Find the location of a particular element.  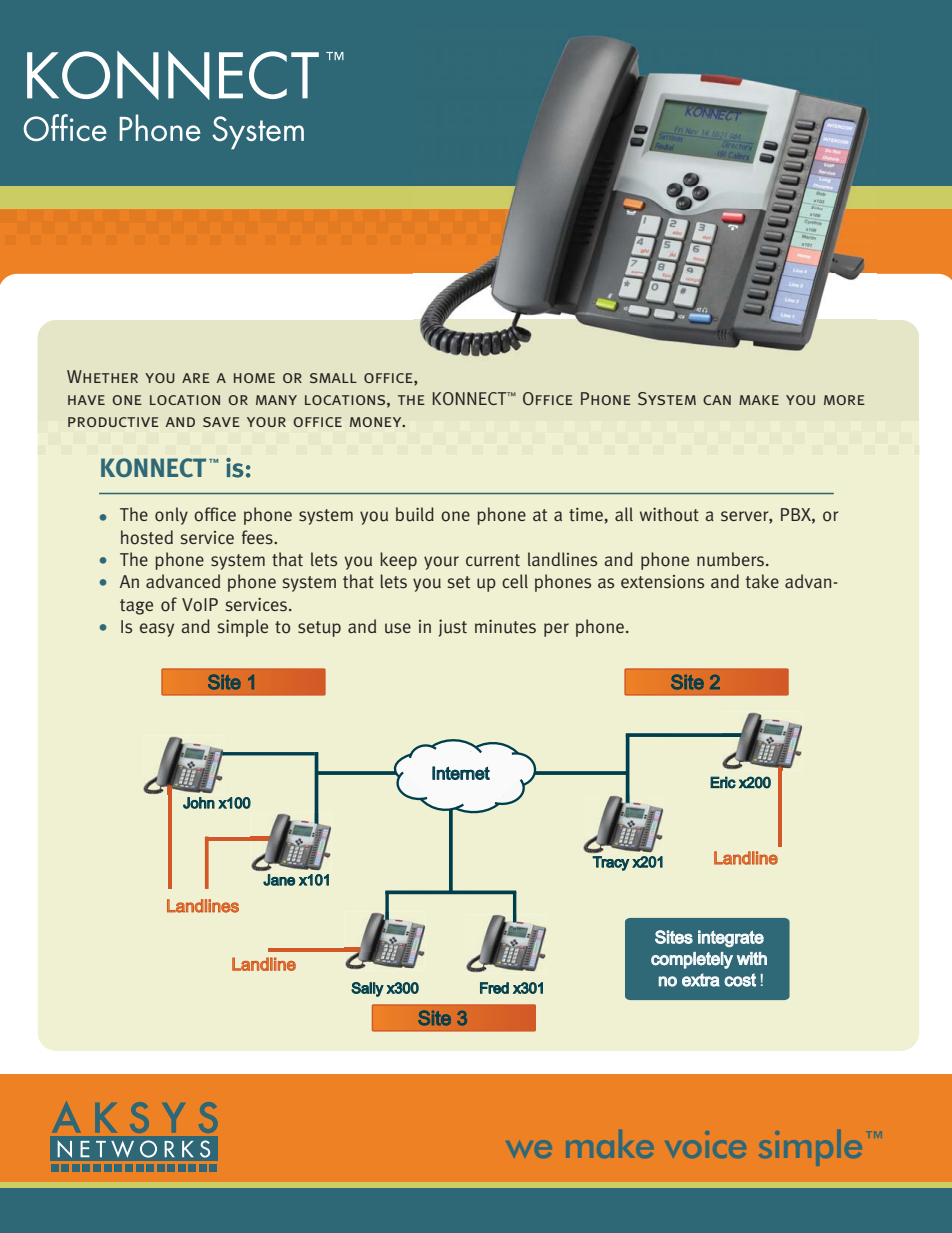

easy is located at coordinates (157, 630).
